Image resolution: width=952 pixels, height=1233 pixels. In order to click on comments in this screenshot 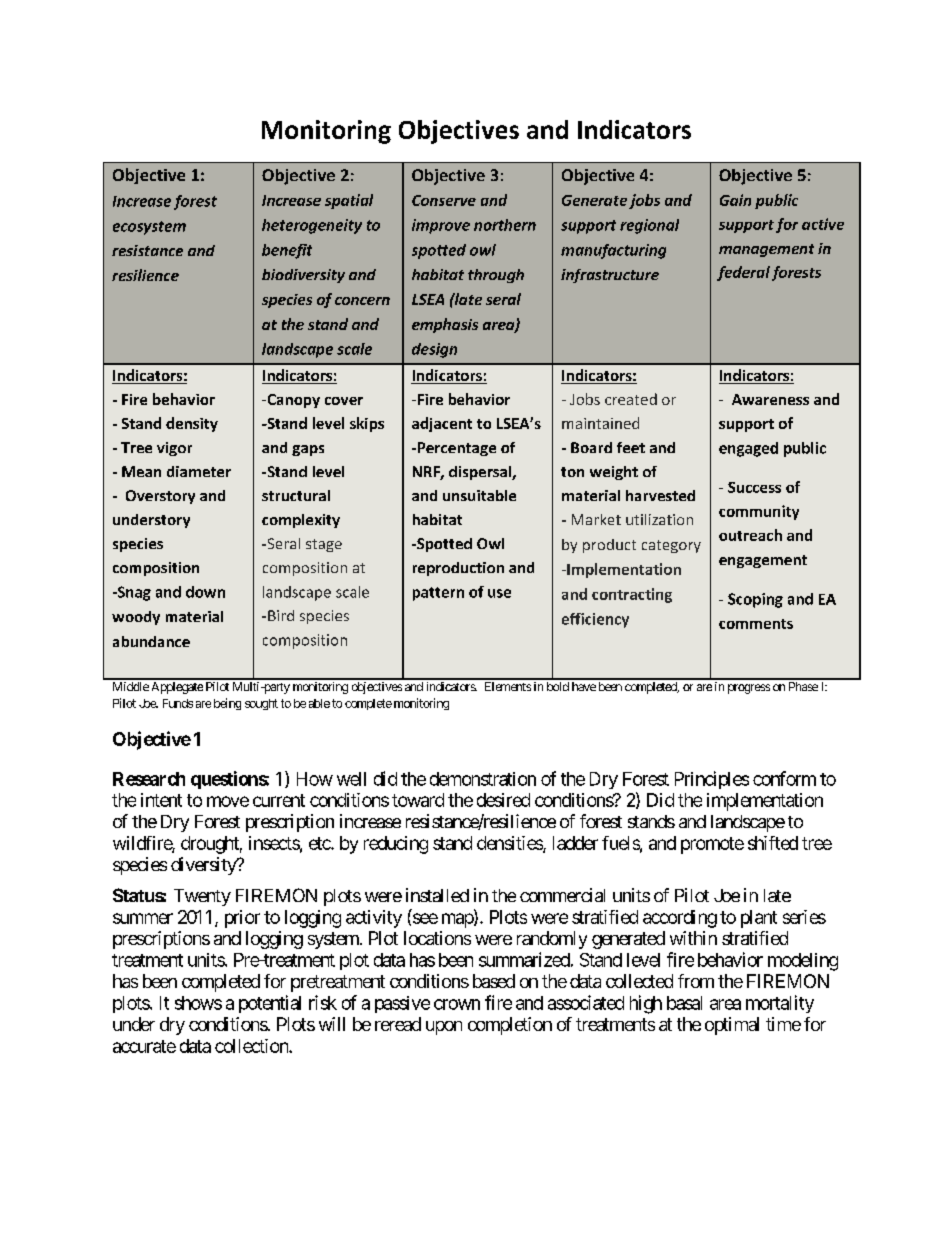, I will do `click(756, 624)`.
